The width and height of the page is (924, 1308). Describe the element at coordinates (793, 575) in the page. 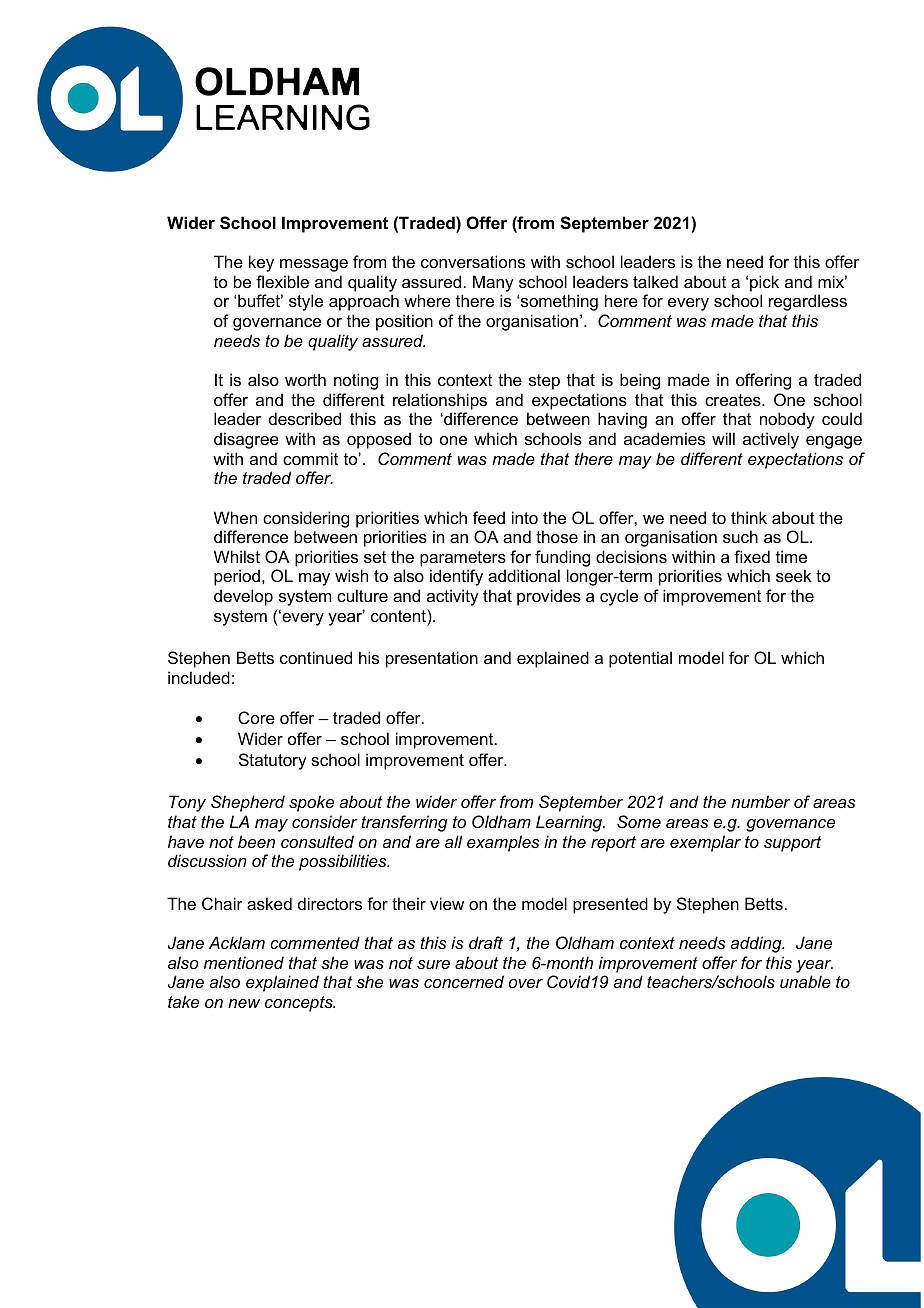

I see `seek` at that location.
